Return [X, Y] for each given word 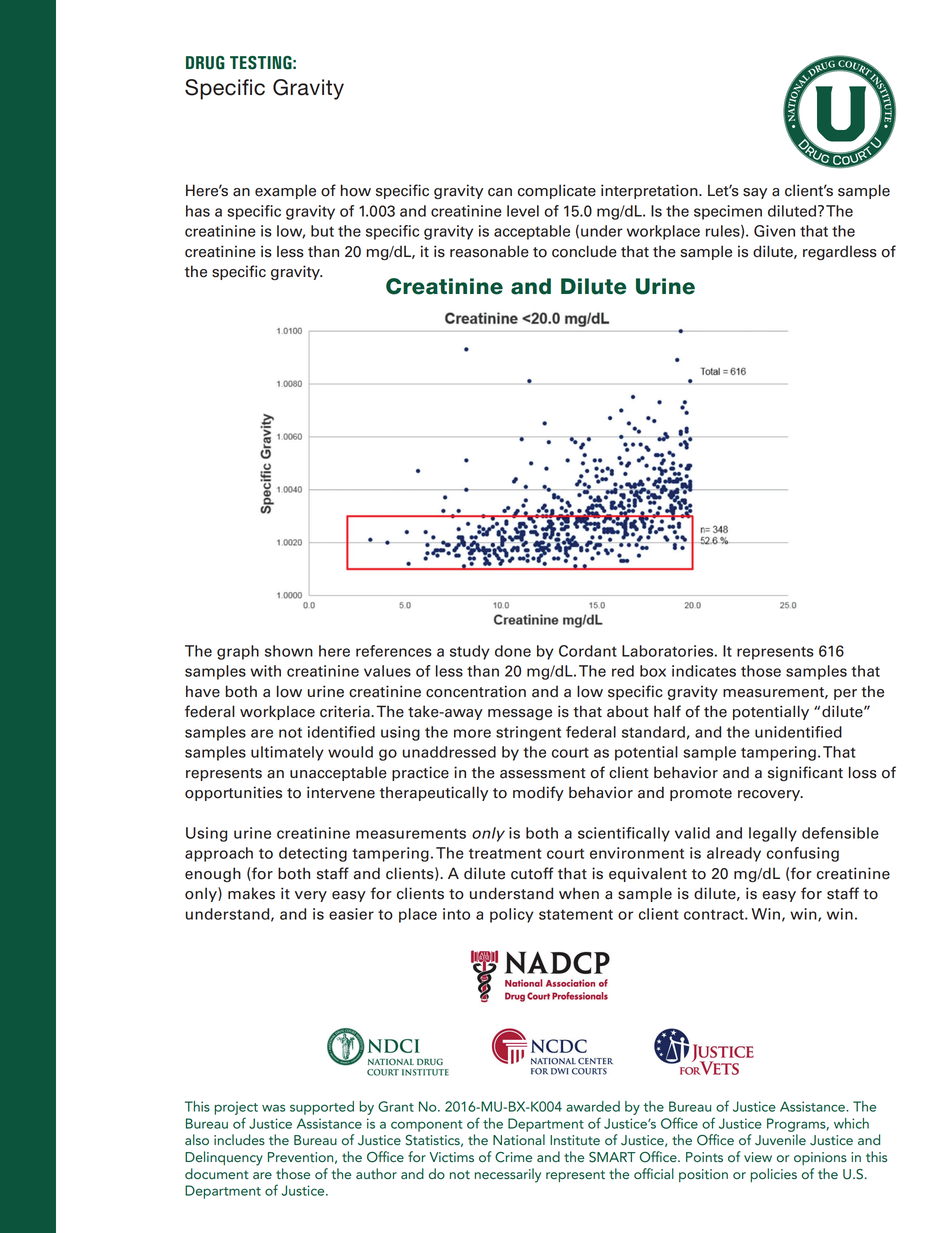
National [519, 1139]
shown [289, 651]
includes [239, 1139]
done [513, 651]
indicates [704, 671]
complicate [557, 191]
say [755, 193]
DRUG [205, 63]
